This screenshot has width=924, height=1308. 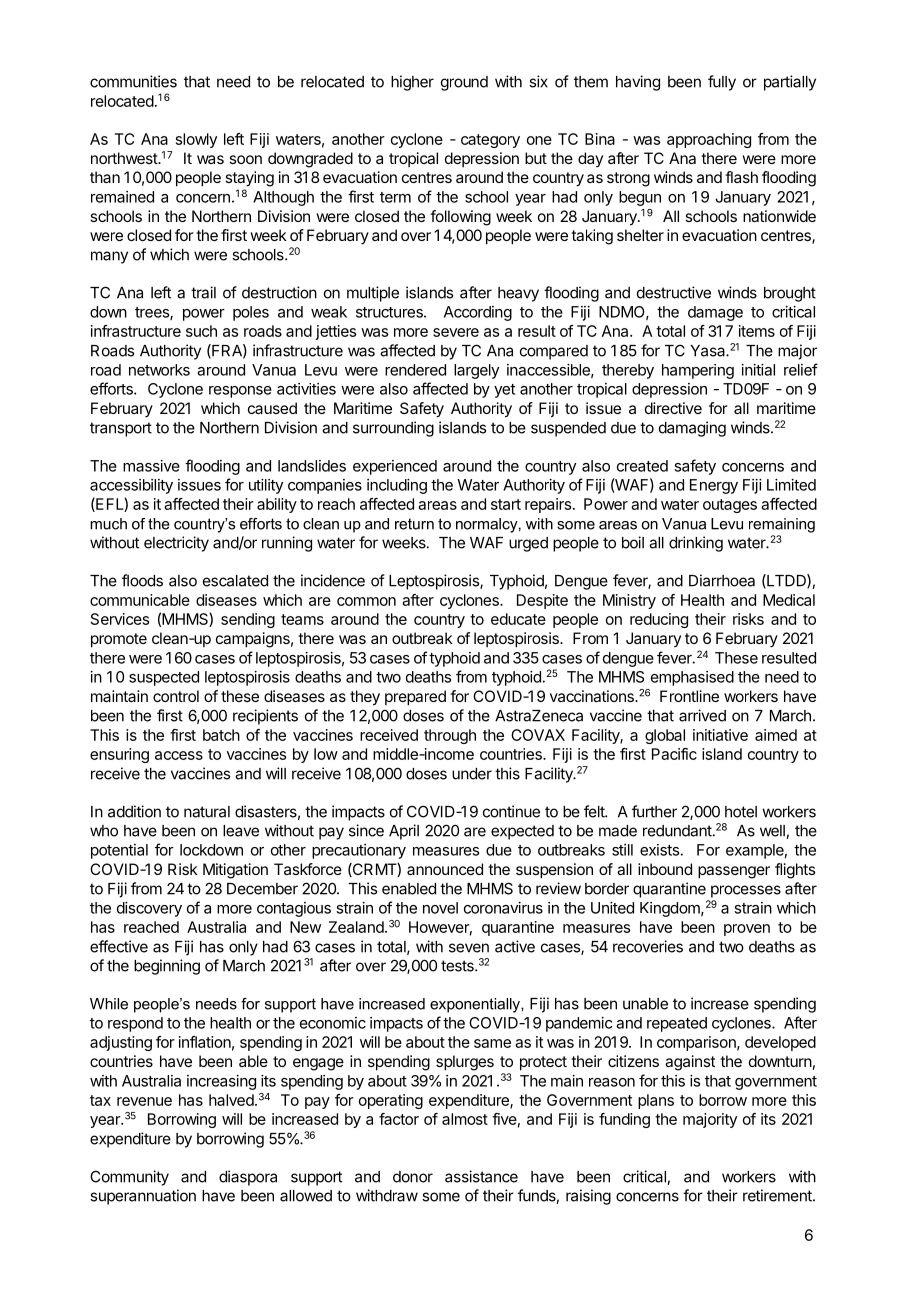 I want to click on retirement, so click(x=778, y=1195).
